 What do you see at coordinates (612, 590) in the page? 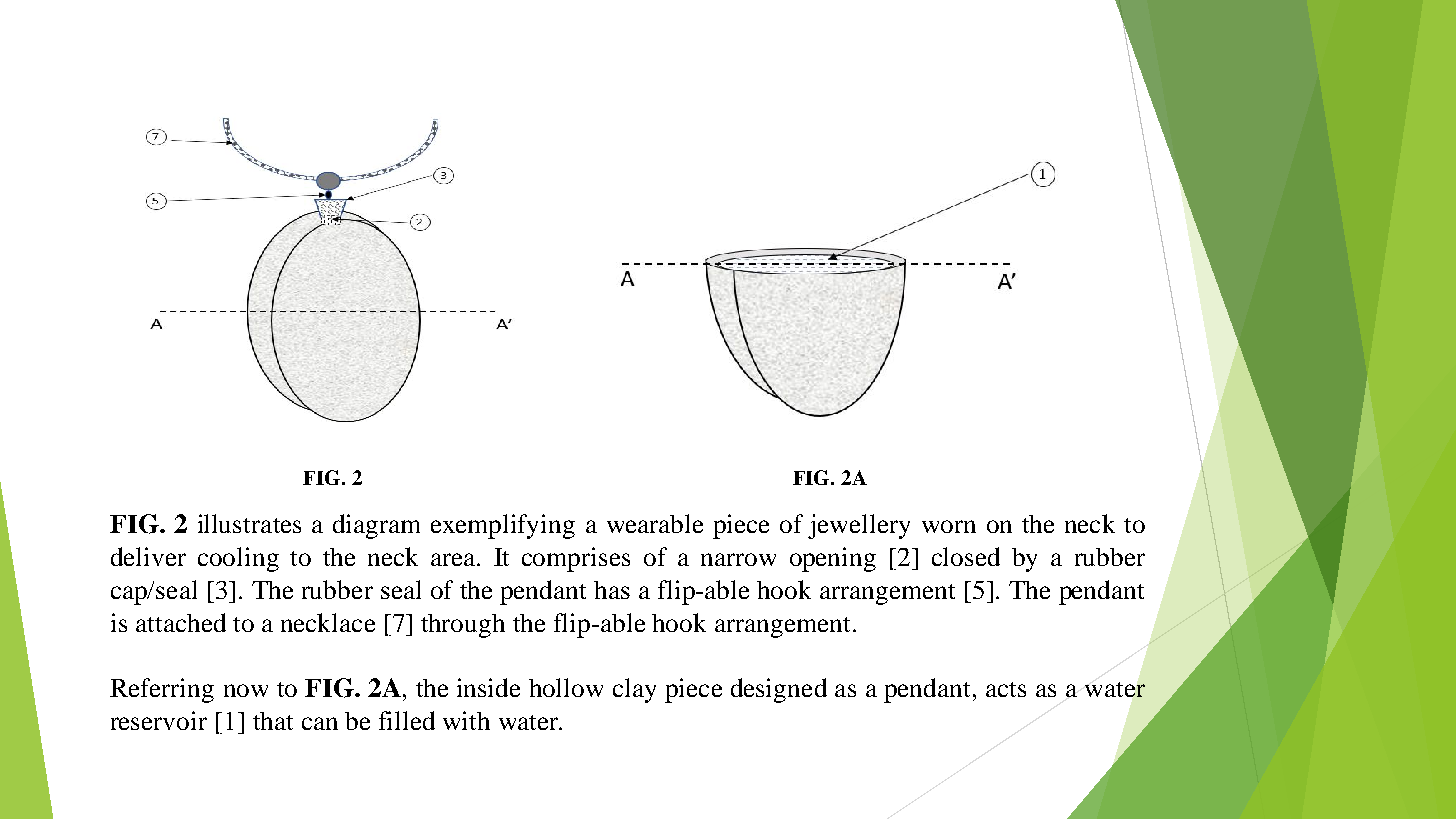
I see `has` at bounding box center [612, 590].
